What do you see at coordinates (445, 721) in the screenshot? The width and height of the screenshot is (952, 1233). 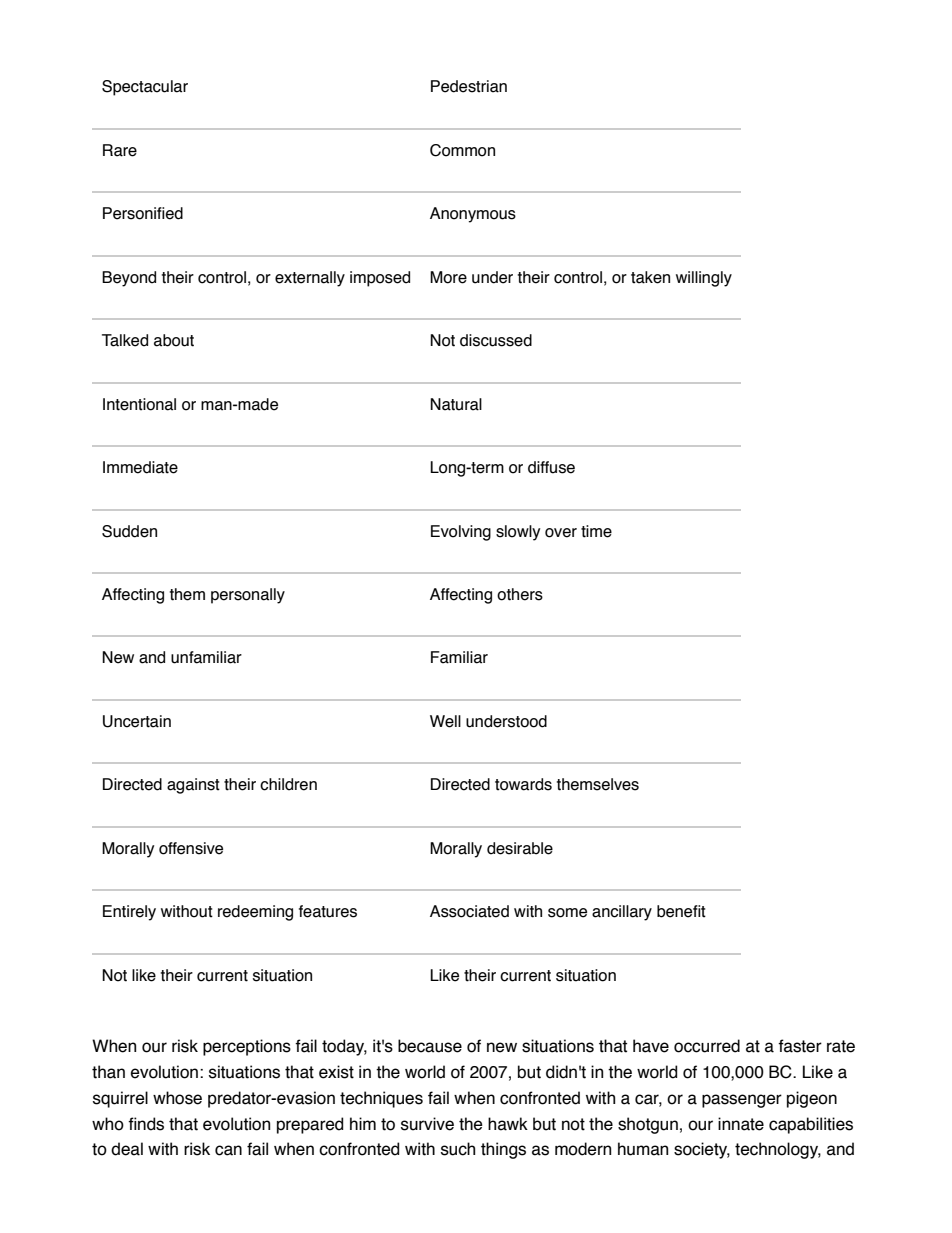 I see `Well` at bounding box center [445, 721].
